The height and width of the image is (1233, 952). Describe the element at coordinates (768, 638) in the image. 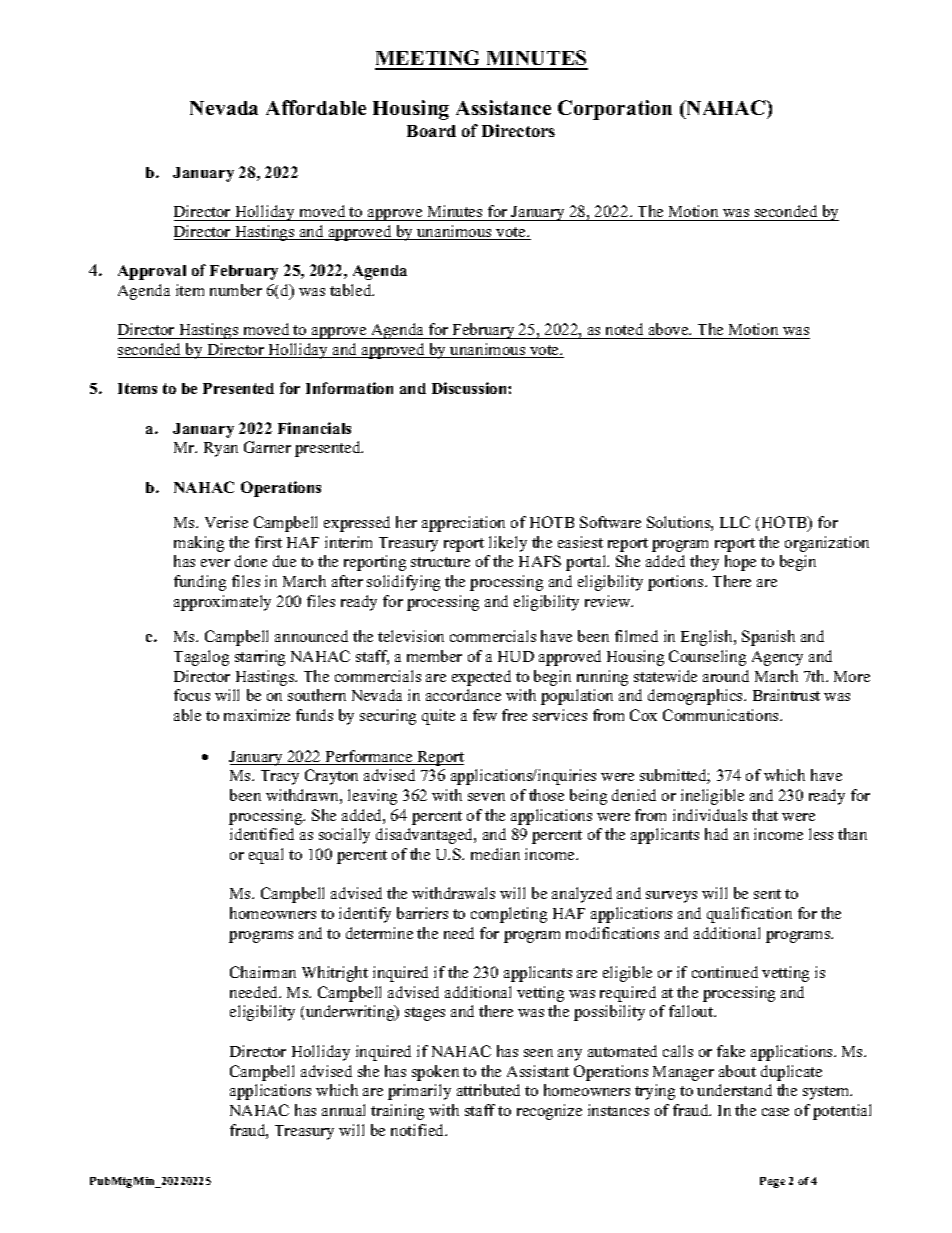

I see `Spanish` at that location.
